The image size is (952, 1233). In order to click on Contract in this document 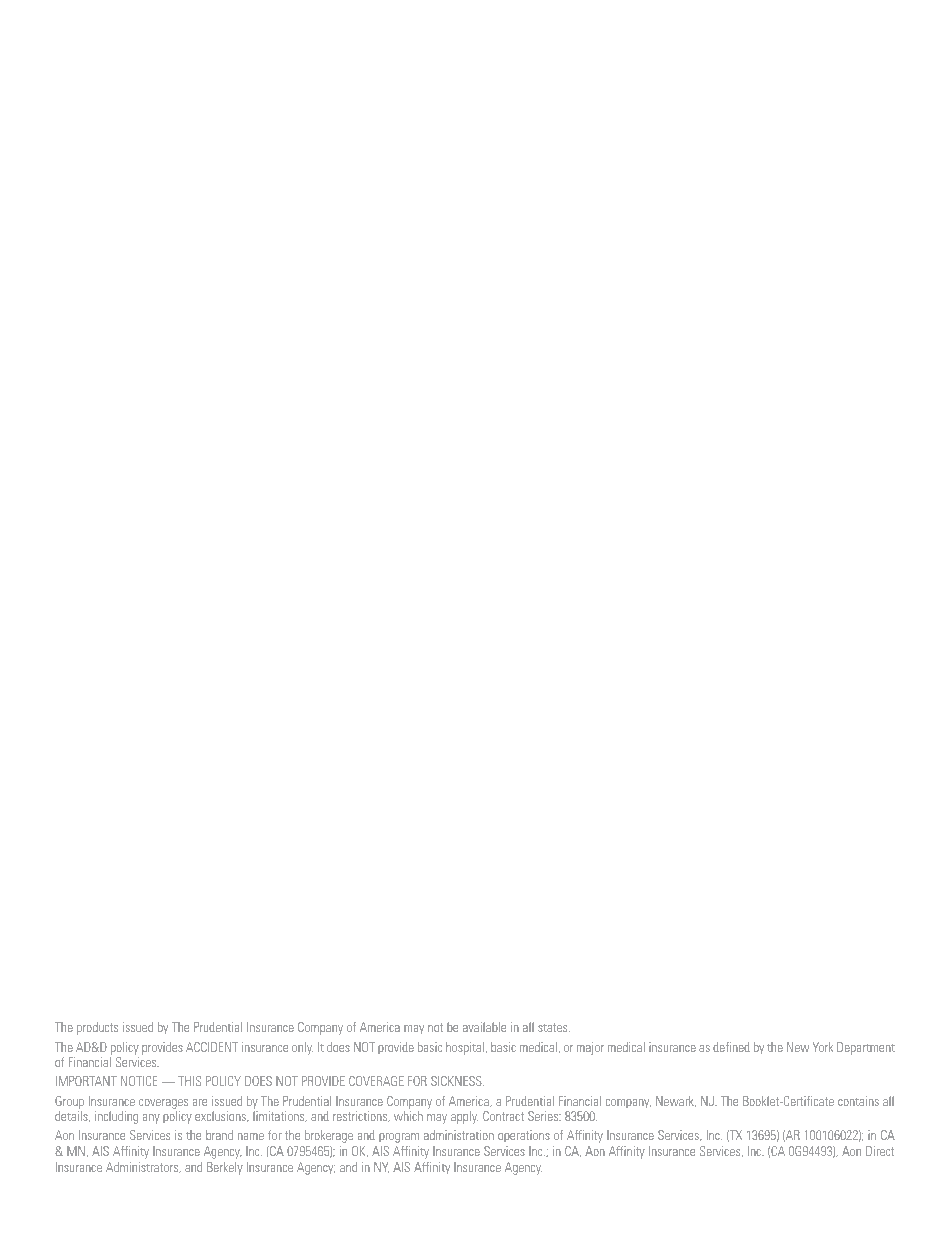, I will do `click(503, 1116)`.
